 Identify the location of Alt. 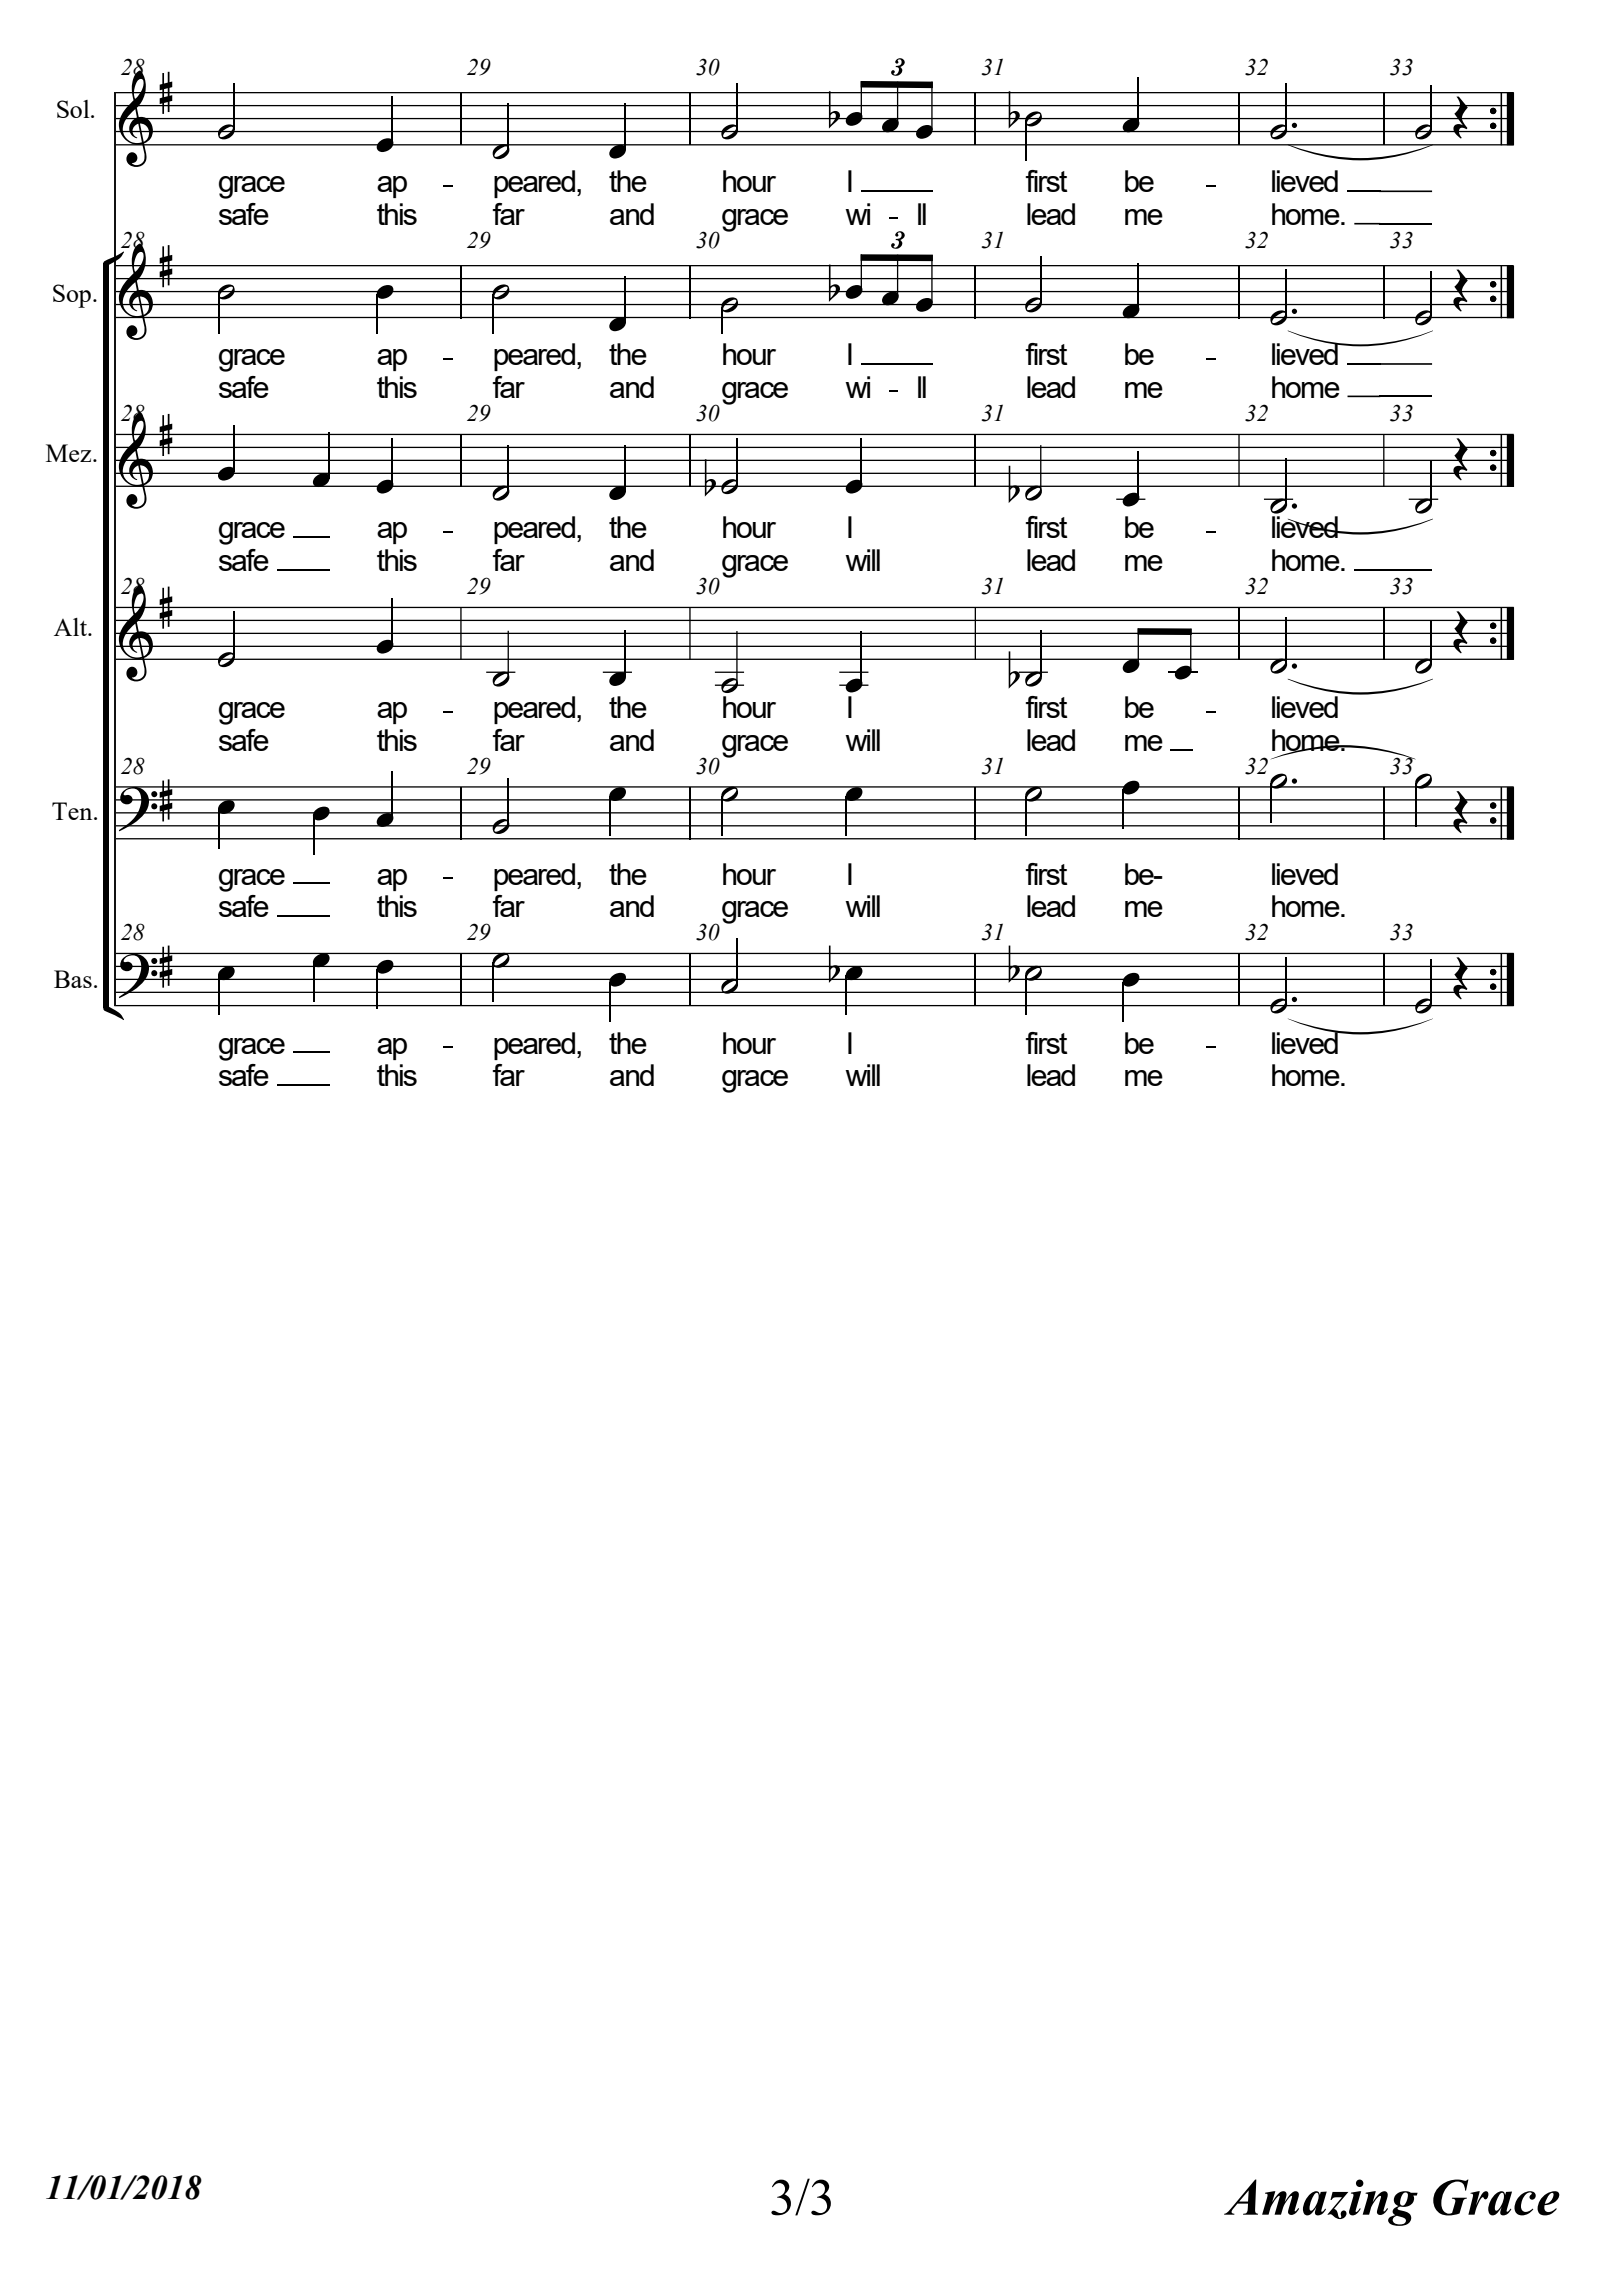
(71, 627).
